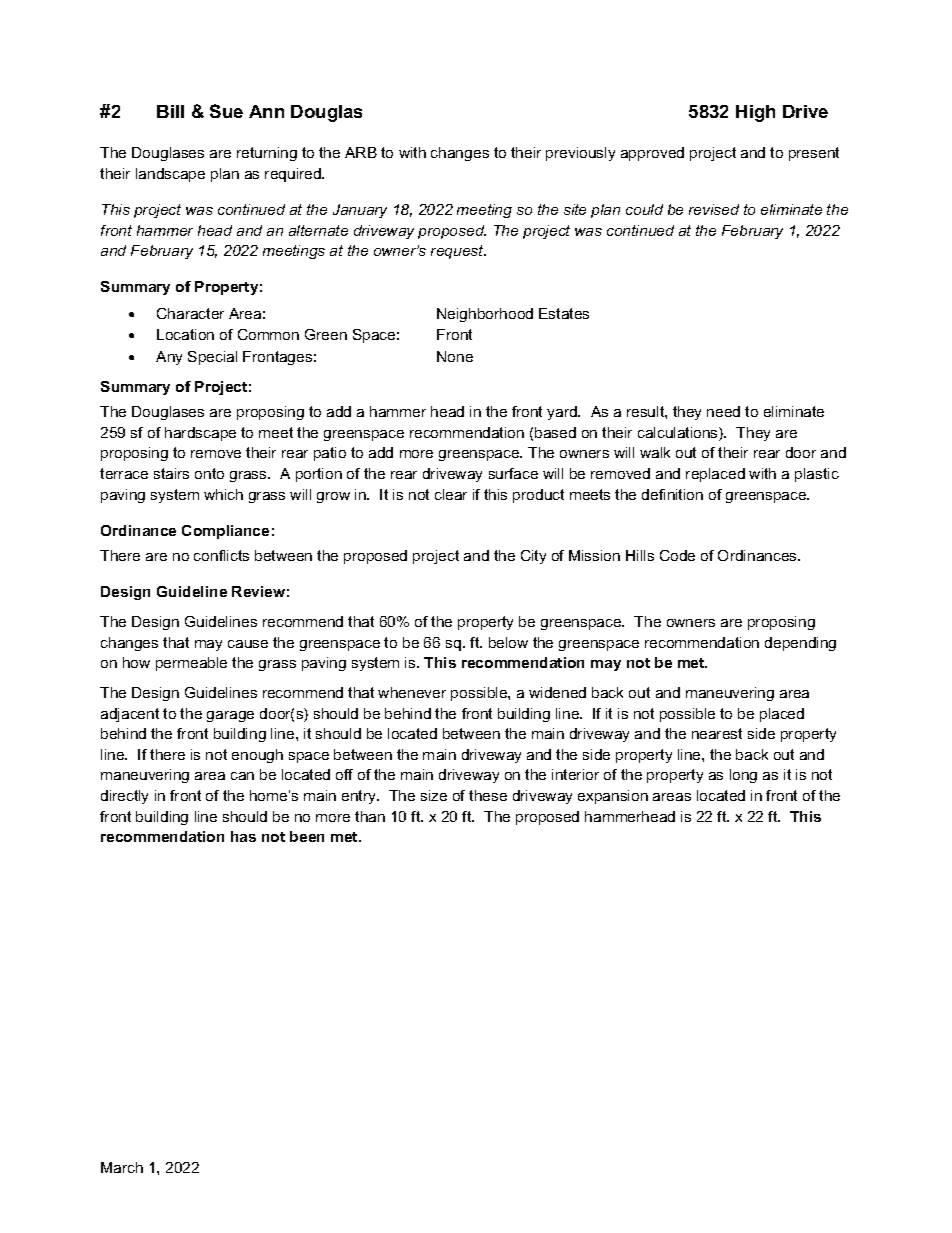 The height and width of the page is (1233, 952). What do you see at coordinates (209, 473) in the page?
I see `onto` at bounding box center [209, 473].
